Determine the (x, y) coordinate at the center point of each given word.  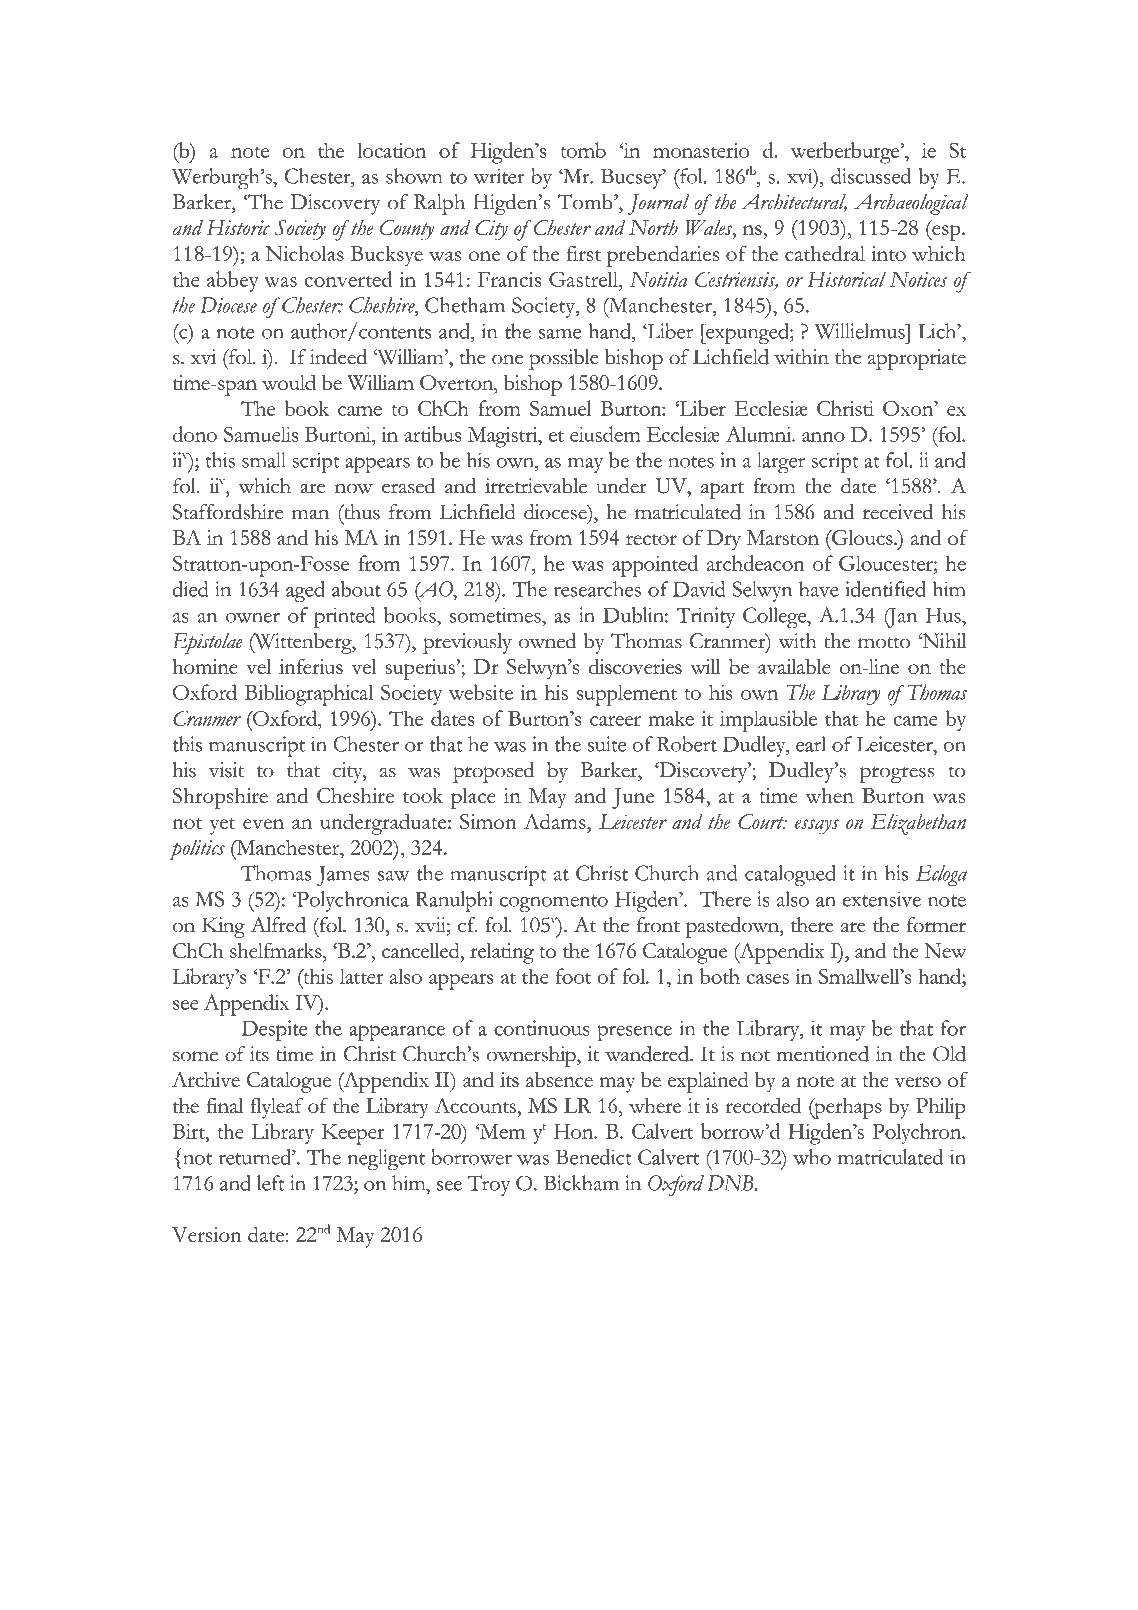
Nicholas (305, 253)
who (812, 1157)
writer (499, 176)
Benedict (594, 1157)
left (271, 1183)
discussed (871, 176)
